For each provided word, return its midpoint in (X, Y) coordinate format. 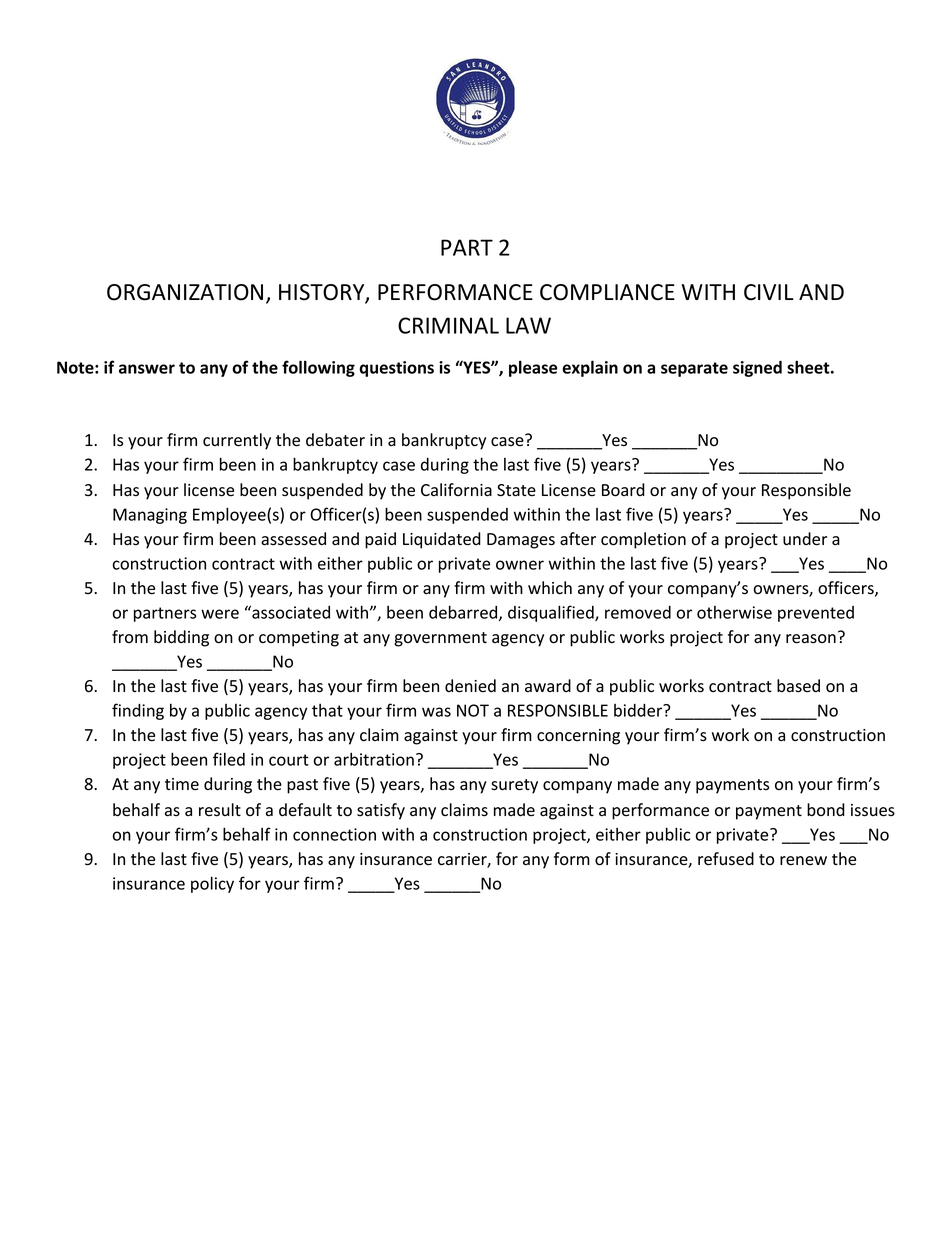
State (516, 490)
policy (212, 884)
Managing (150, 516)
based (798, 686)
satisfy (381, 811)
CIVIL (769, 292)
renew (803, 861)
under (805, 539)
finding (138, 711)
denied (470, 686)
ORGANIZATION (185, 292)
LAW (528, 325)
